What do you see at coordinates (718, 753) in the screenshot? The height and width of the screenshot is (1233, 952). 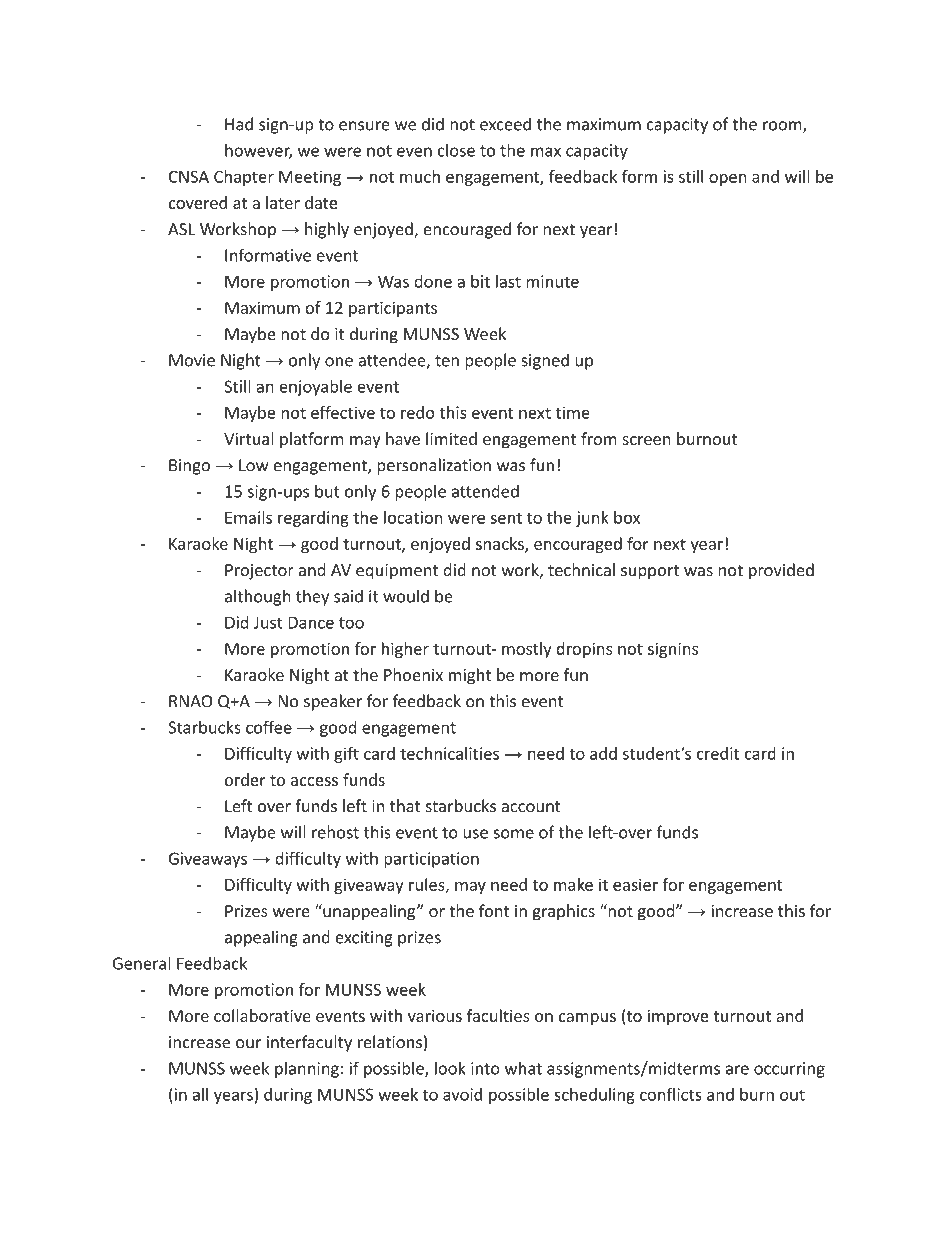 I see `credit` at bounding box center [718, 753].
